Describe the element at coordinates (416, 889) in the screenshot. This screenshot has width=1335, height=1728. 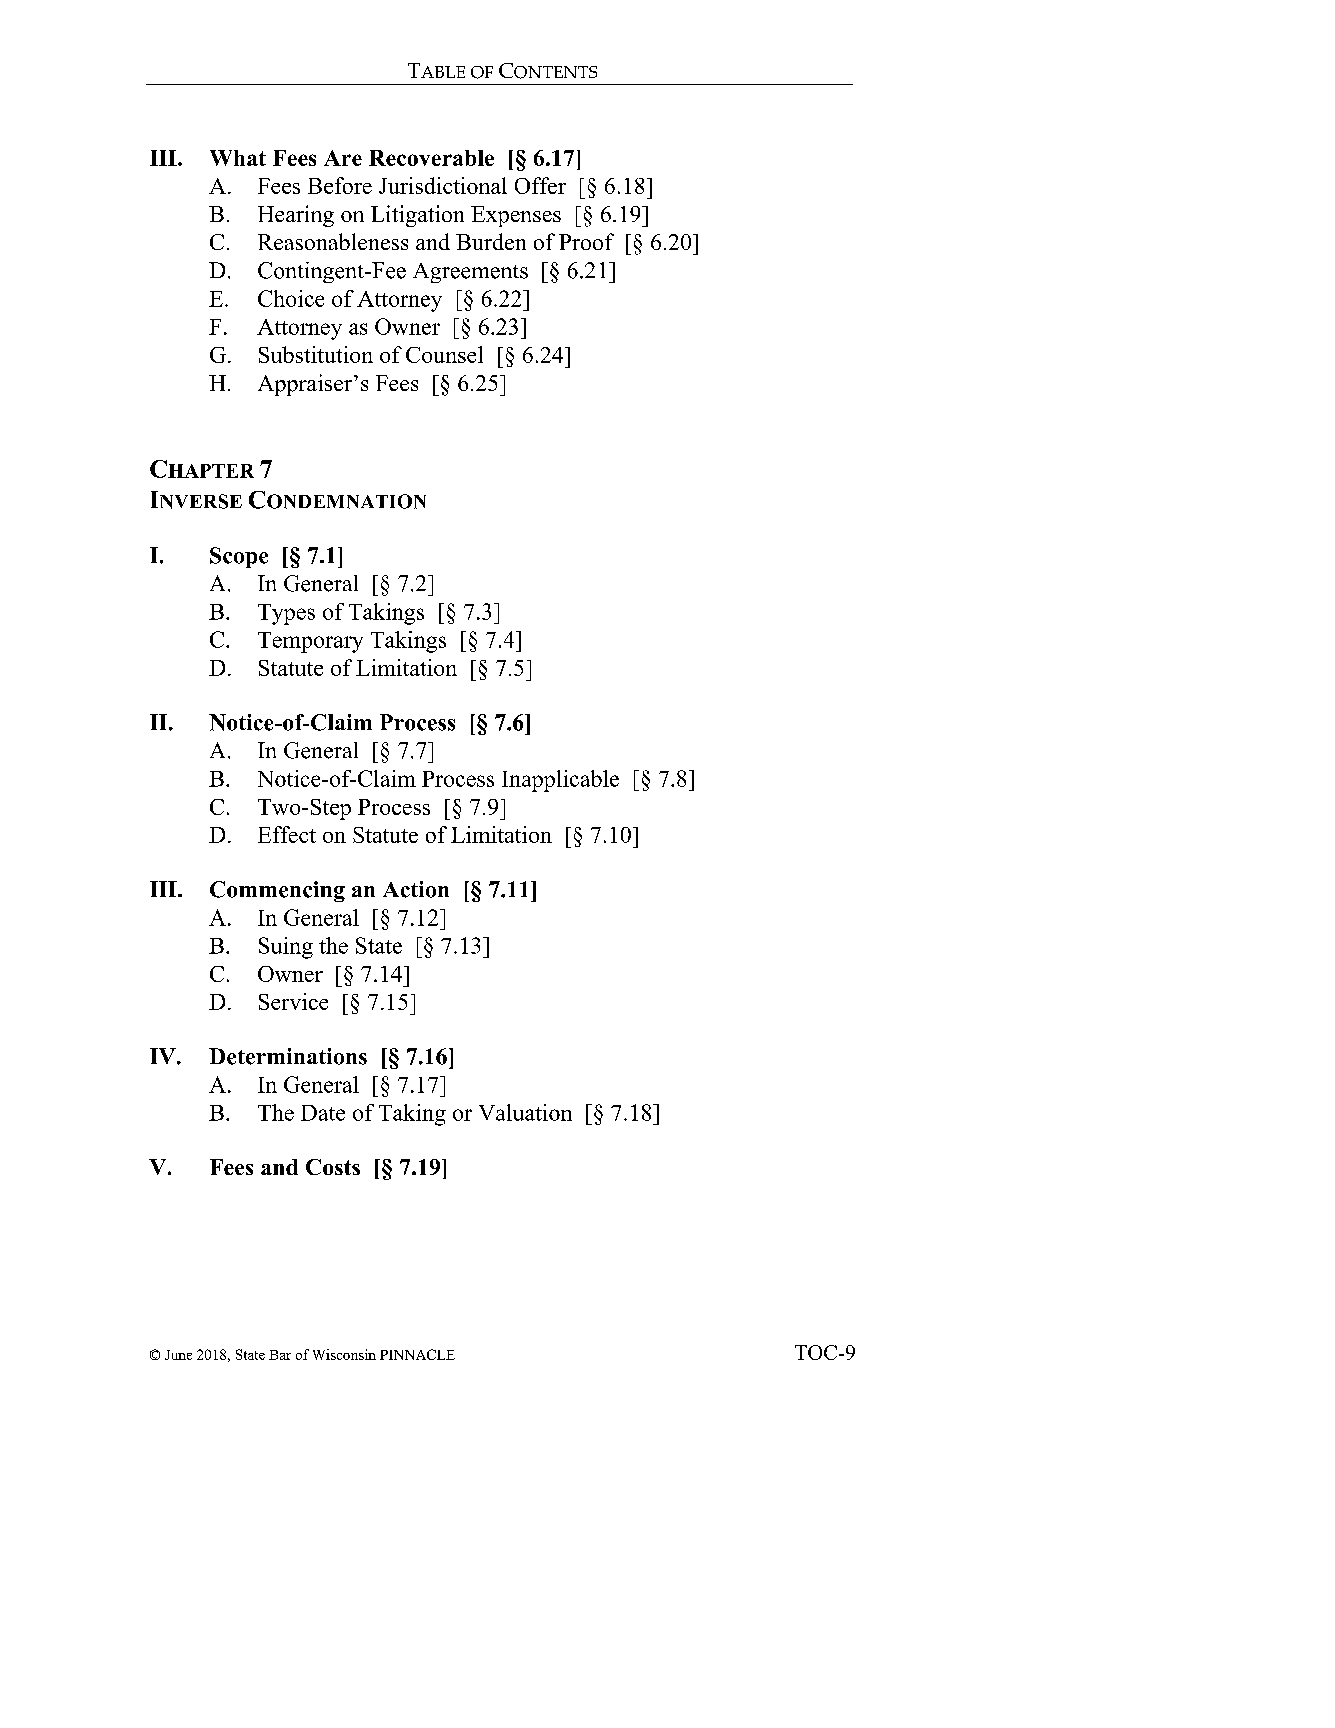
I see `Action` at that location.
